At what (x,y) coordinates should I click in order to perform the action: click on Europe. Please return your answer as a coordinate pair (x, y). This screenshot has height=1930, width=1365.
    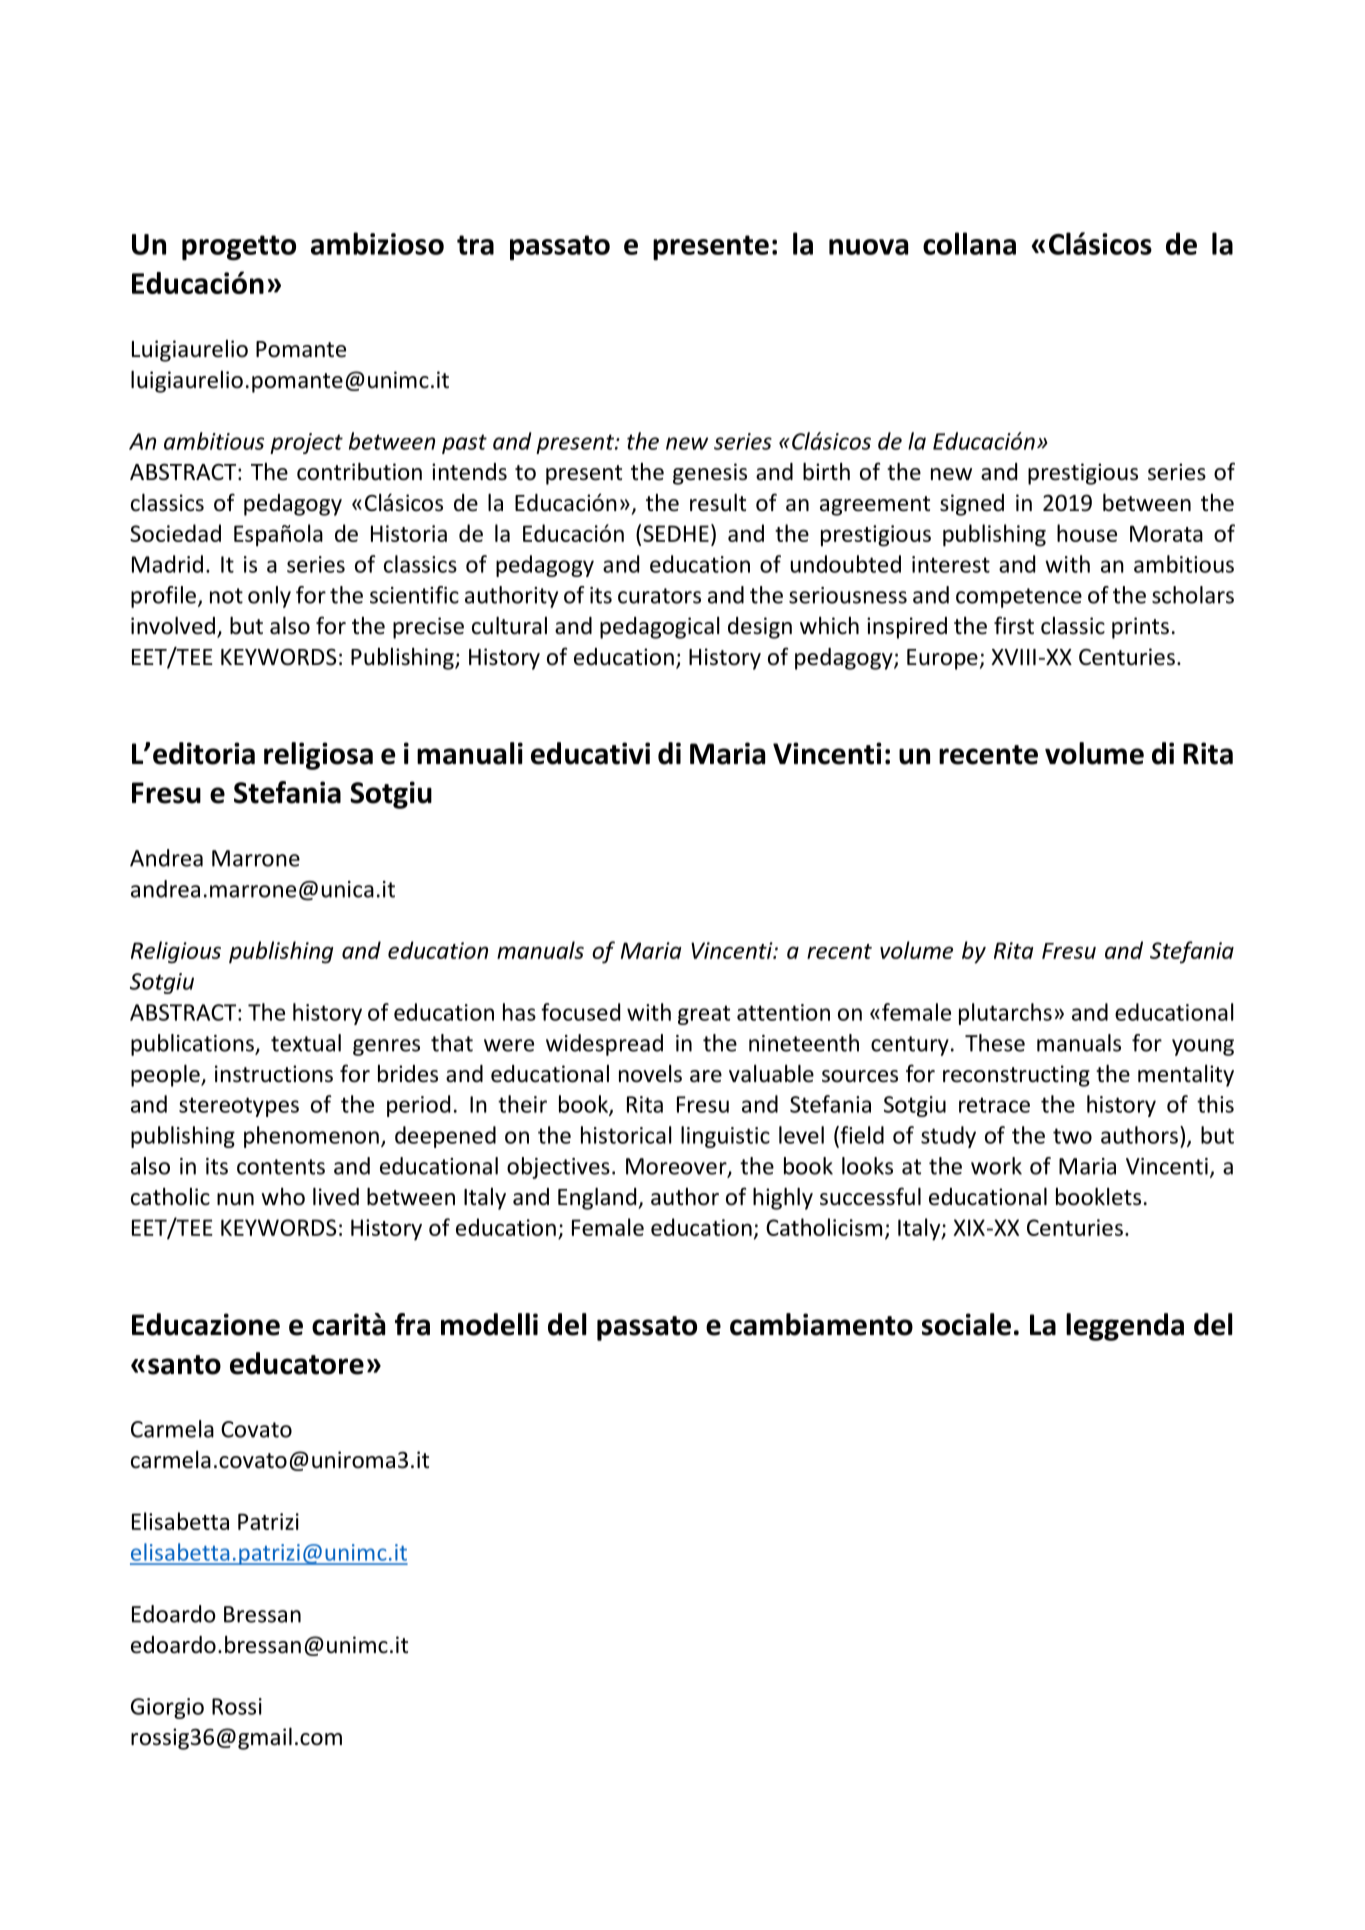
    Looking at the image, I should click on (942, 659).
